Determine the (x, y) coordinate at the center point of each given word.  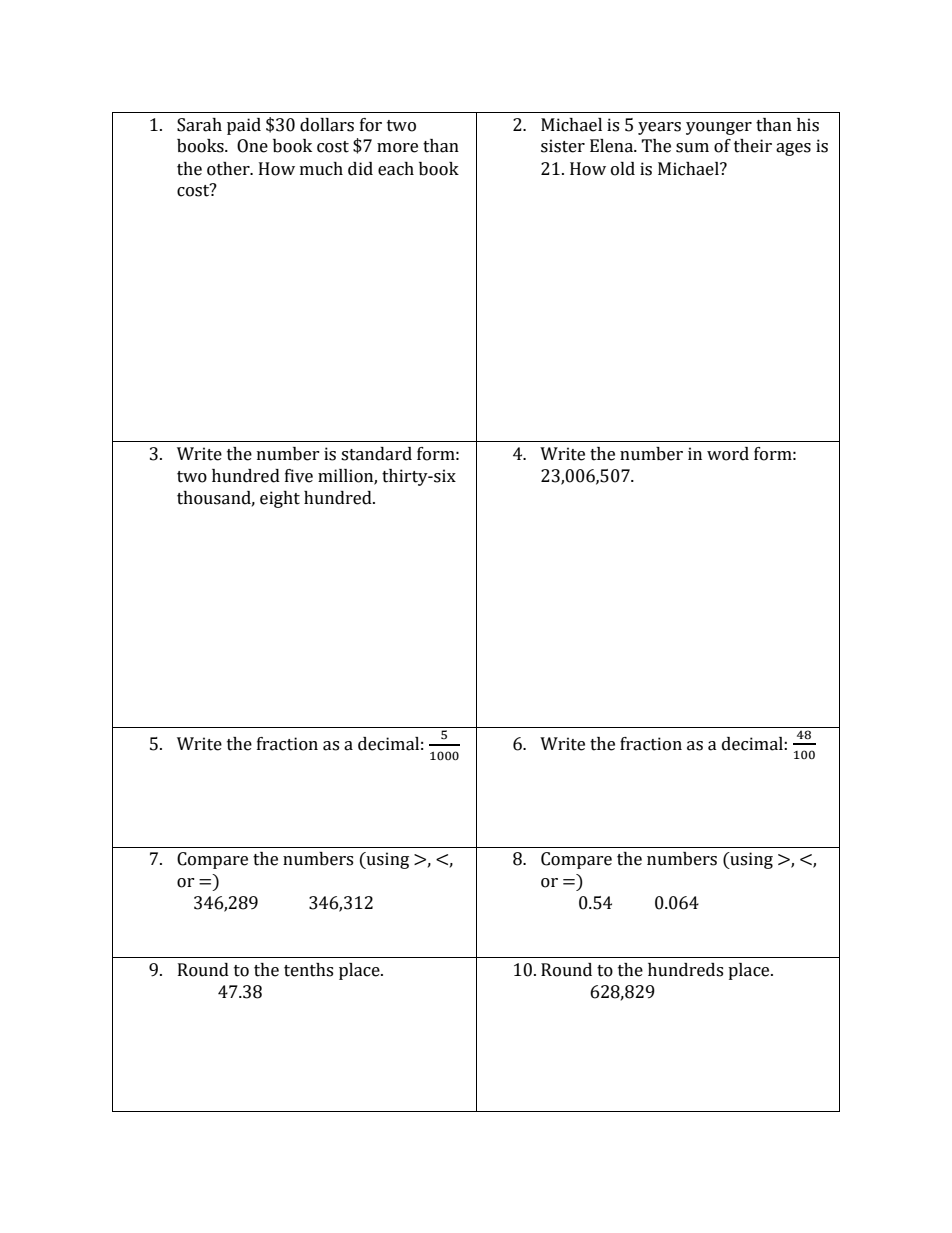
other (229, 169)
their (753, 146)
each (396, 169)
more (397, 148)
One (252, 146)
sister (563, 146)
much (321, 169)
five (299, 476)
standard (376, 454)
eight (280, 499)
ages (793, 149)
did (360, 169)
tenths (308, 970)
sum (692, 148)
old (623, 169)
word (728, 454)
